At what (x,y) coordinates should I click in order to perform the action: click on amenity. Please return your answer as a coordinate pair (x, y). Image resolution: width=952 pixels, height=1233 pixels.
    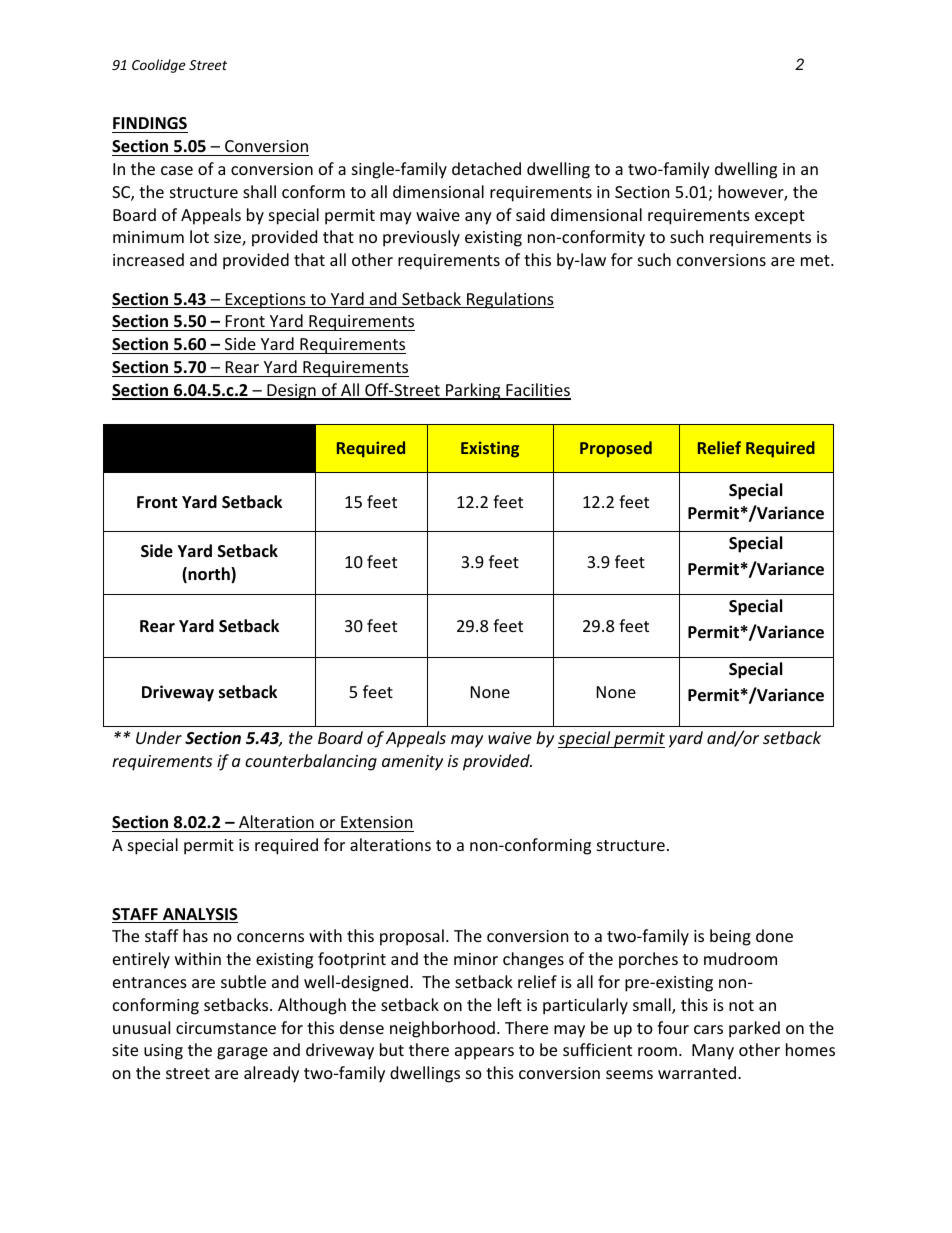
    Looking at the image, I should click on (412, 763).
